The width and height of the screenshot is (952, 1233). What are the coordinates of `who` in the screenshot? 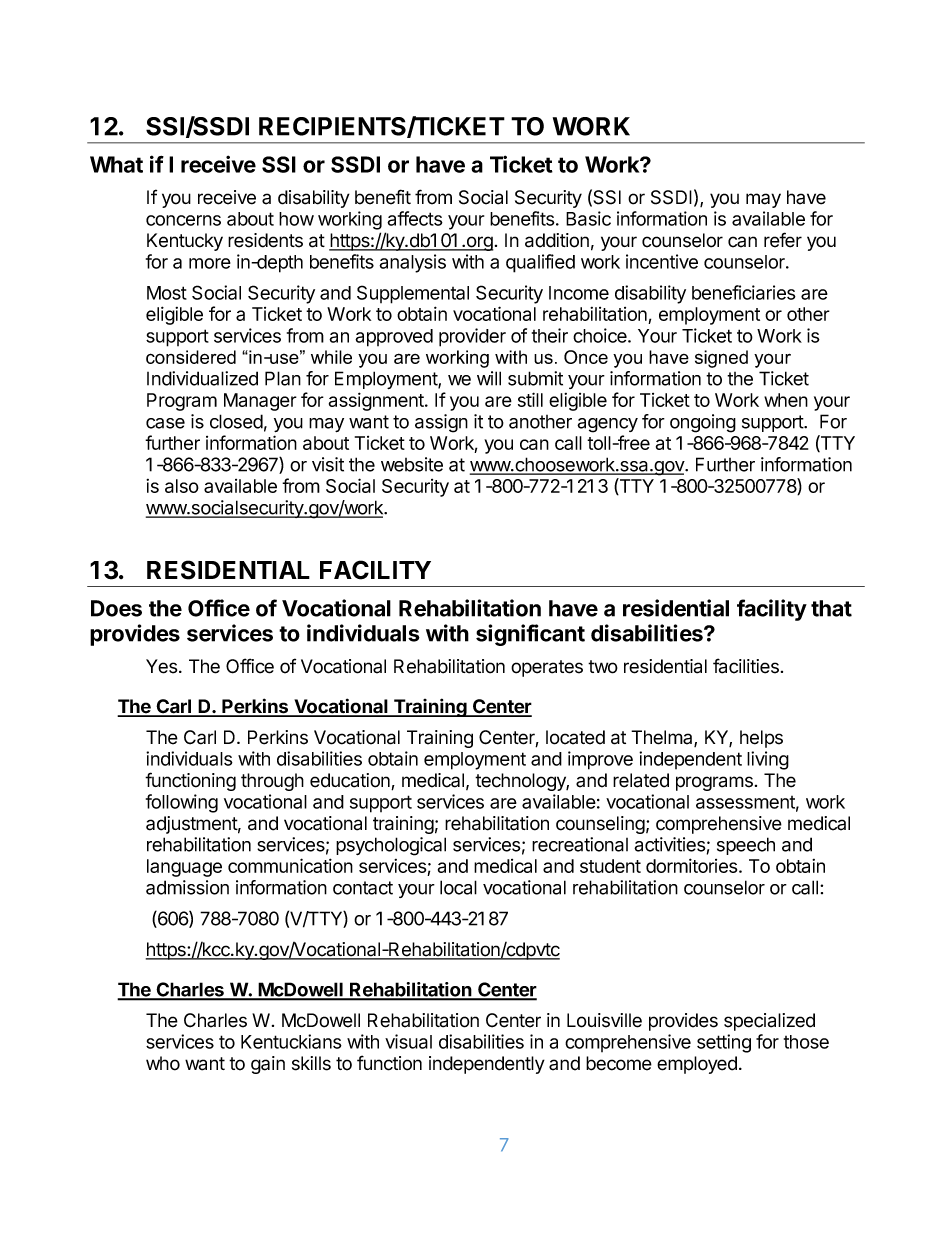 It's located at (163, 1063).
